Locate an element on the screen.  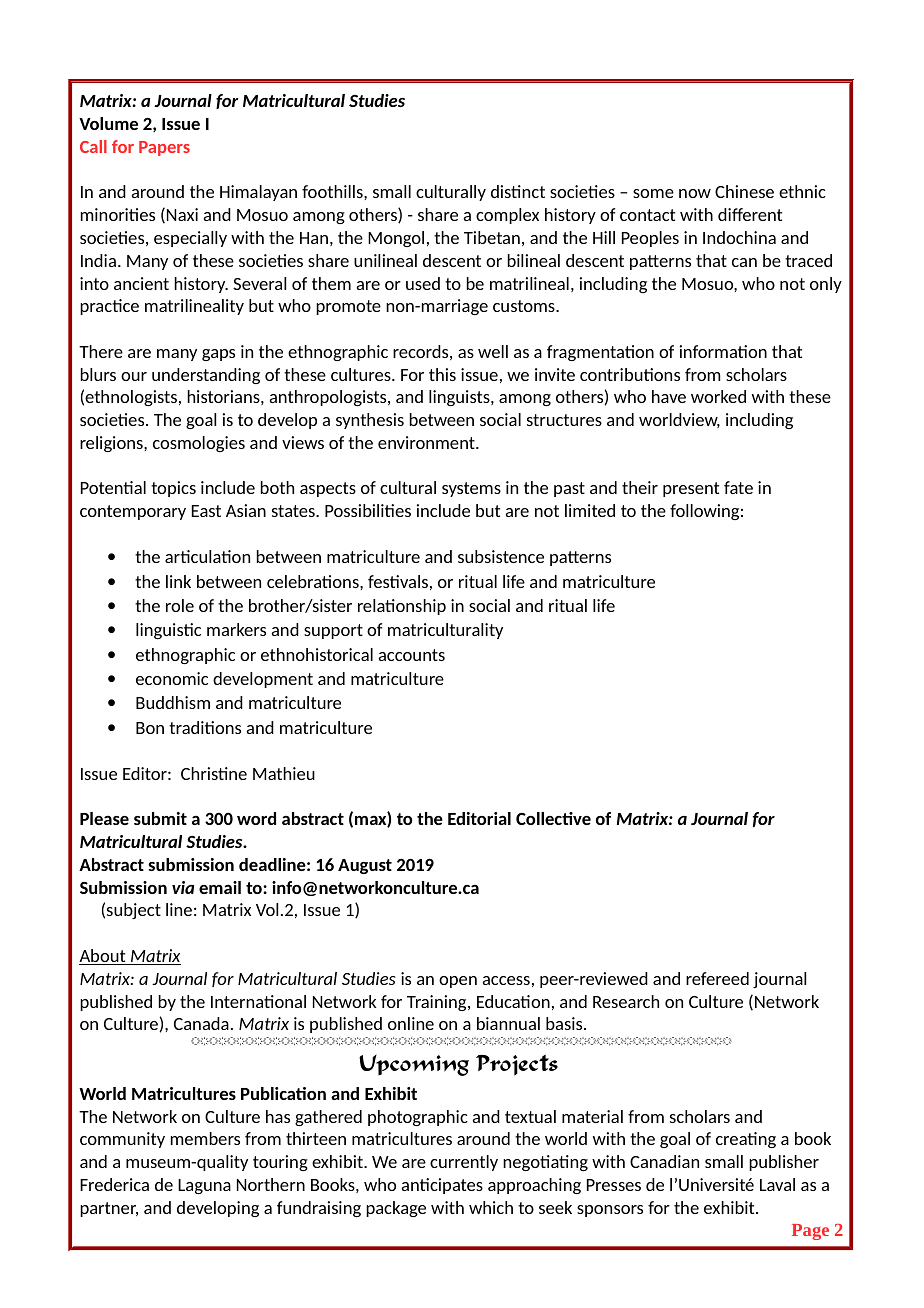
refereed is located at coordinates (717, 978).
